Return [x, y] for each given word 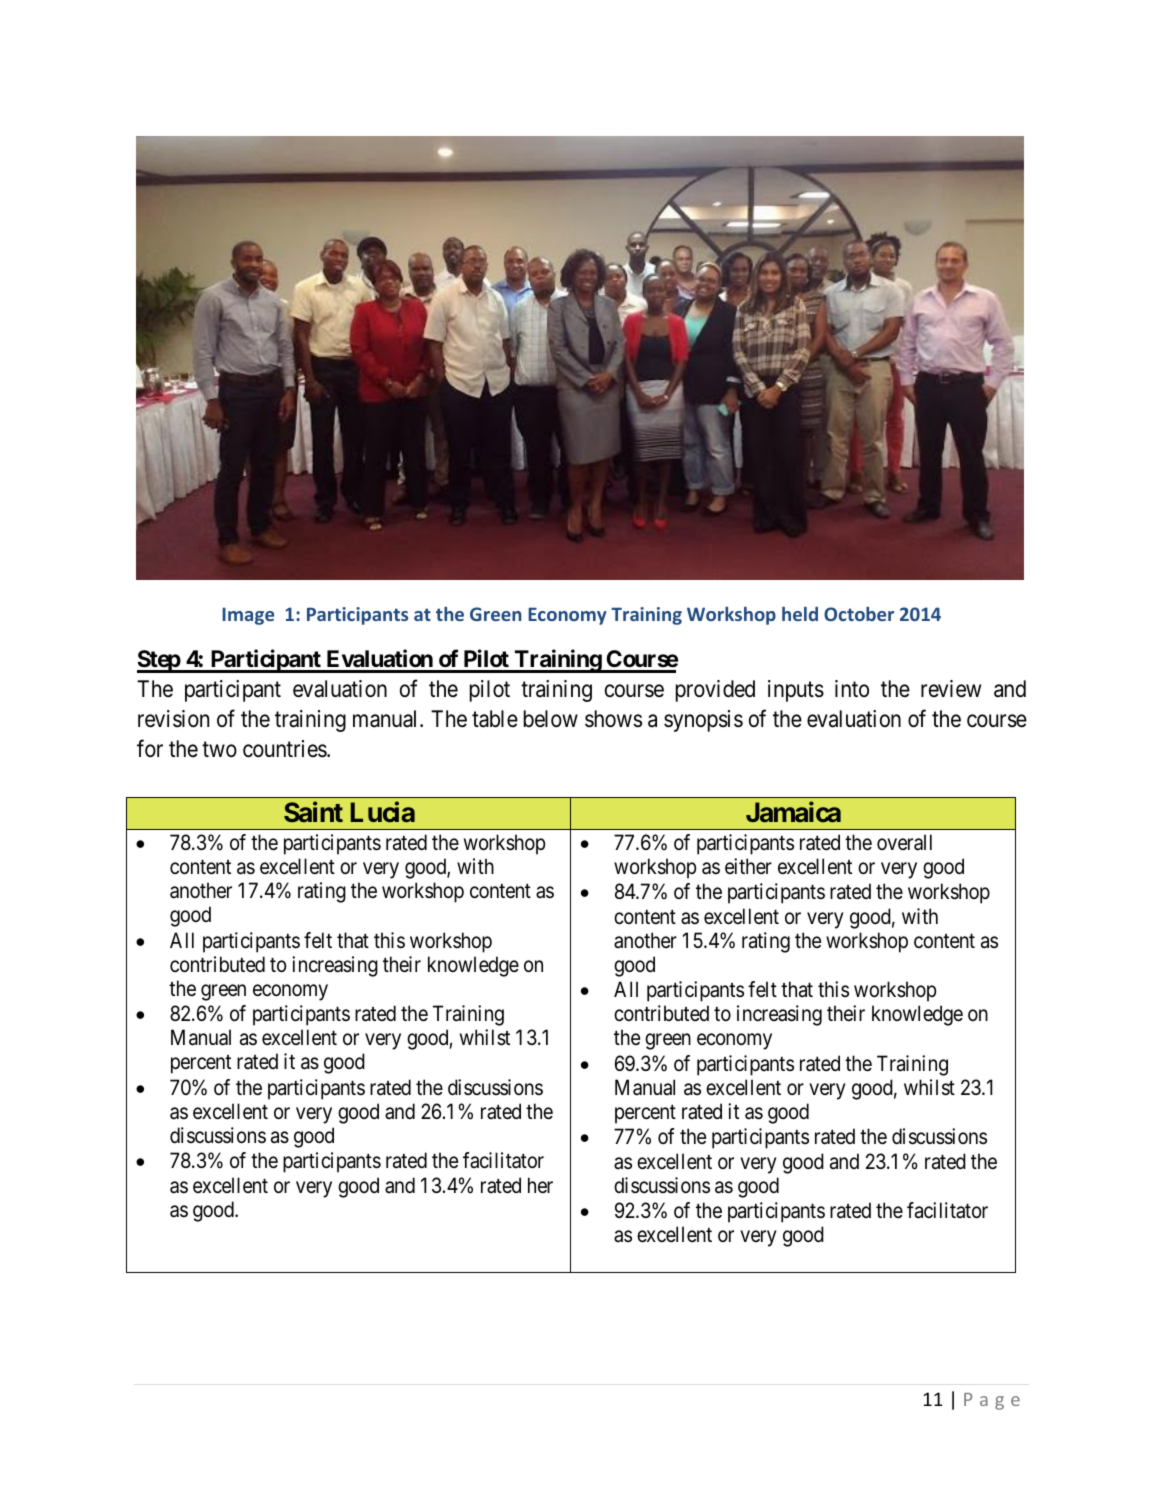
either [748, 866]
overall [904, 842]
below [551, 719]
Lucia [383, 812]
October [859, 614]
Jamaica [793, 812]
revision [173, 719]
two [219, 750]
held [800, 614]
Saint [313, 812]
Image [248, 616]
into [852, 688]
